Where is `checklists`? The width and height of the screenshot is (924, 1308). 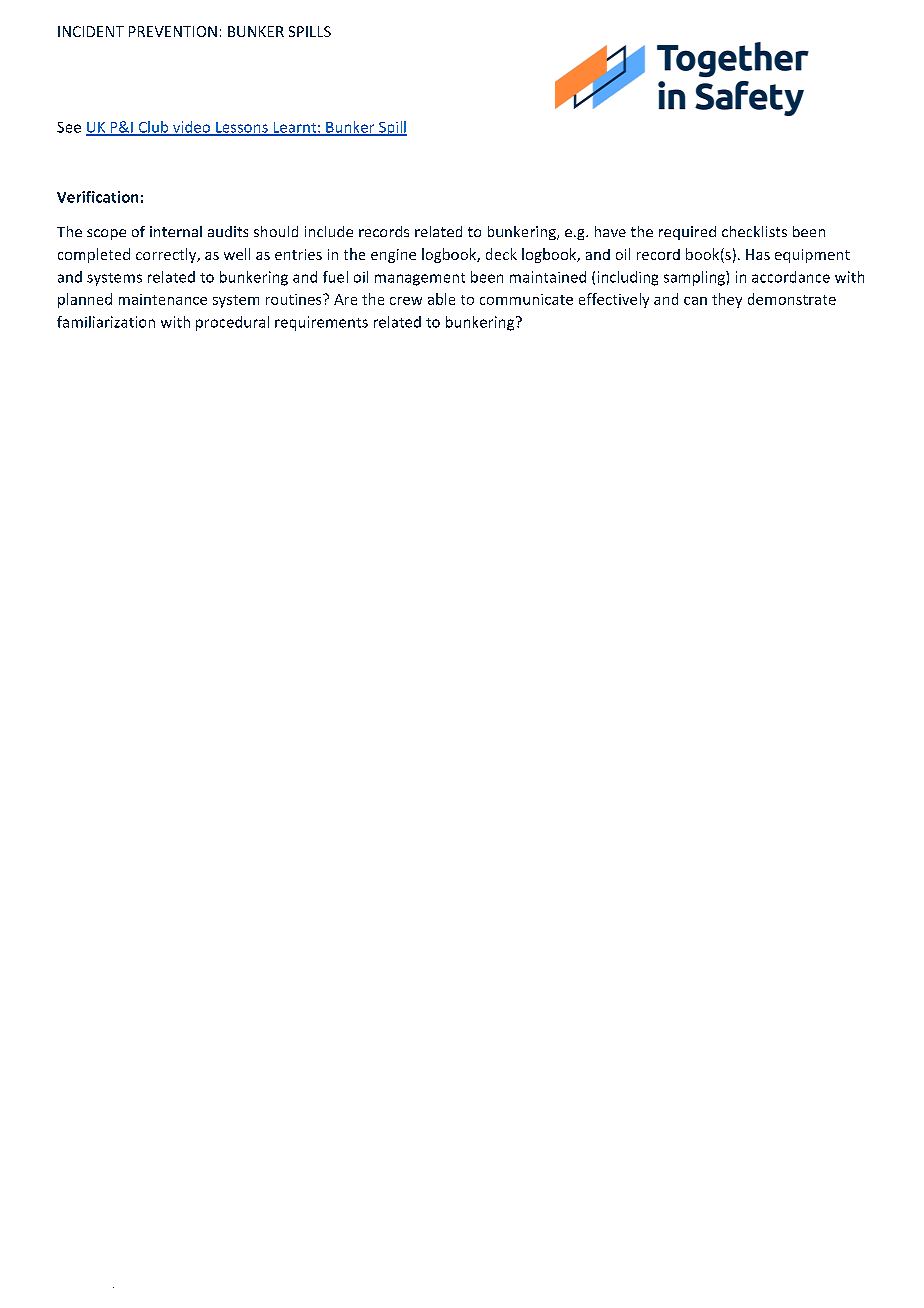 checklists is located at coordinates (754, 231).
